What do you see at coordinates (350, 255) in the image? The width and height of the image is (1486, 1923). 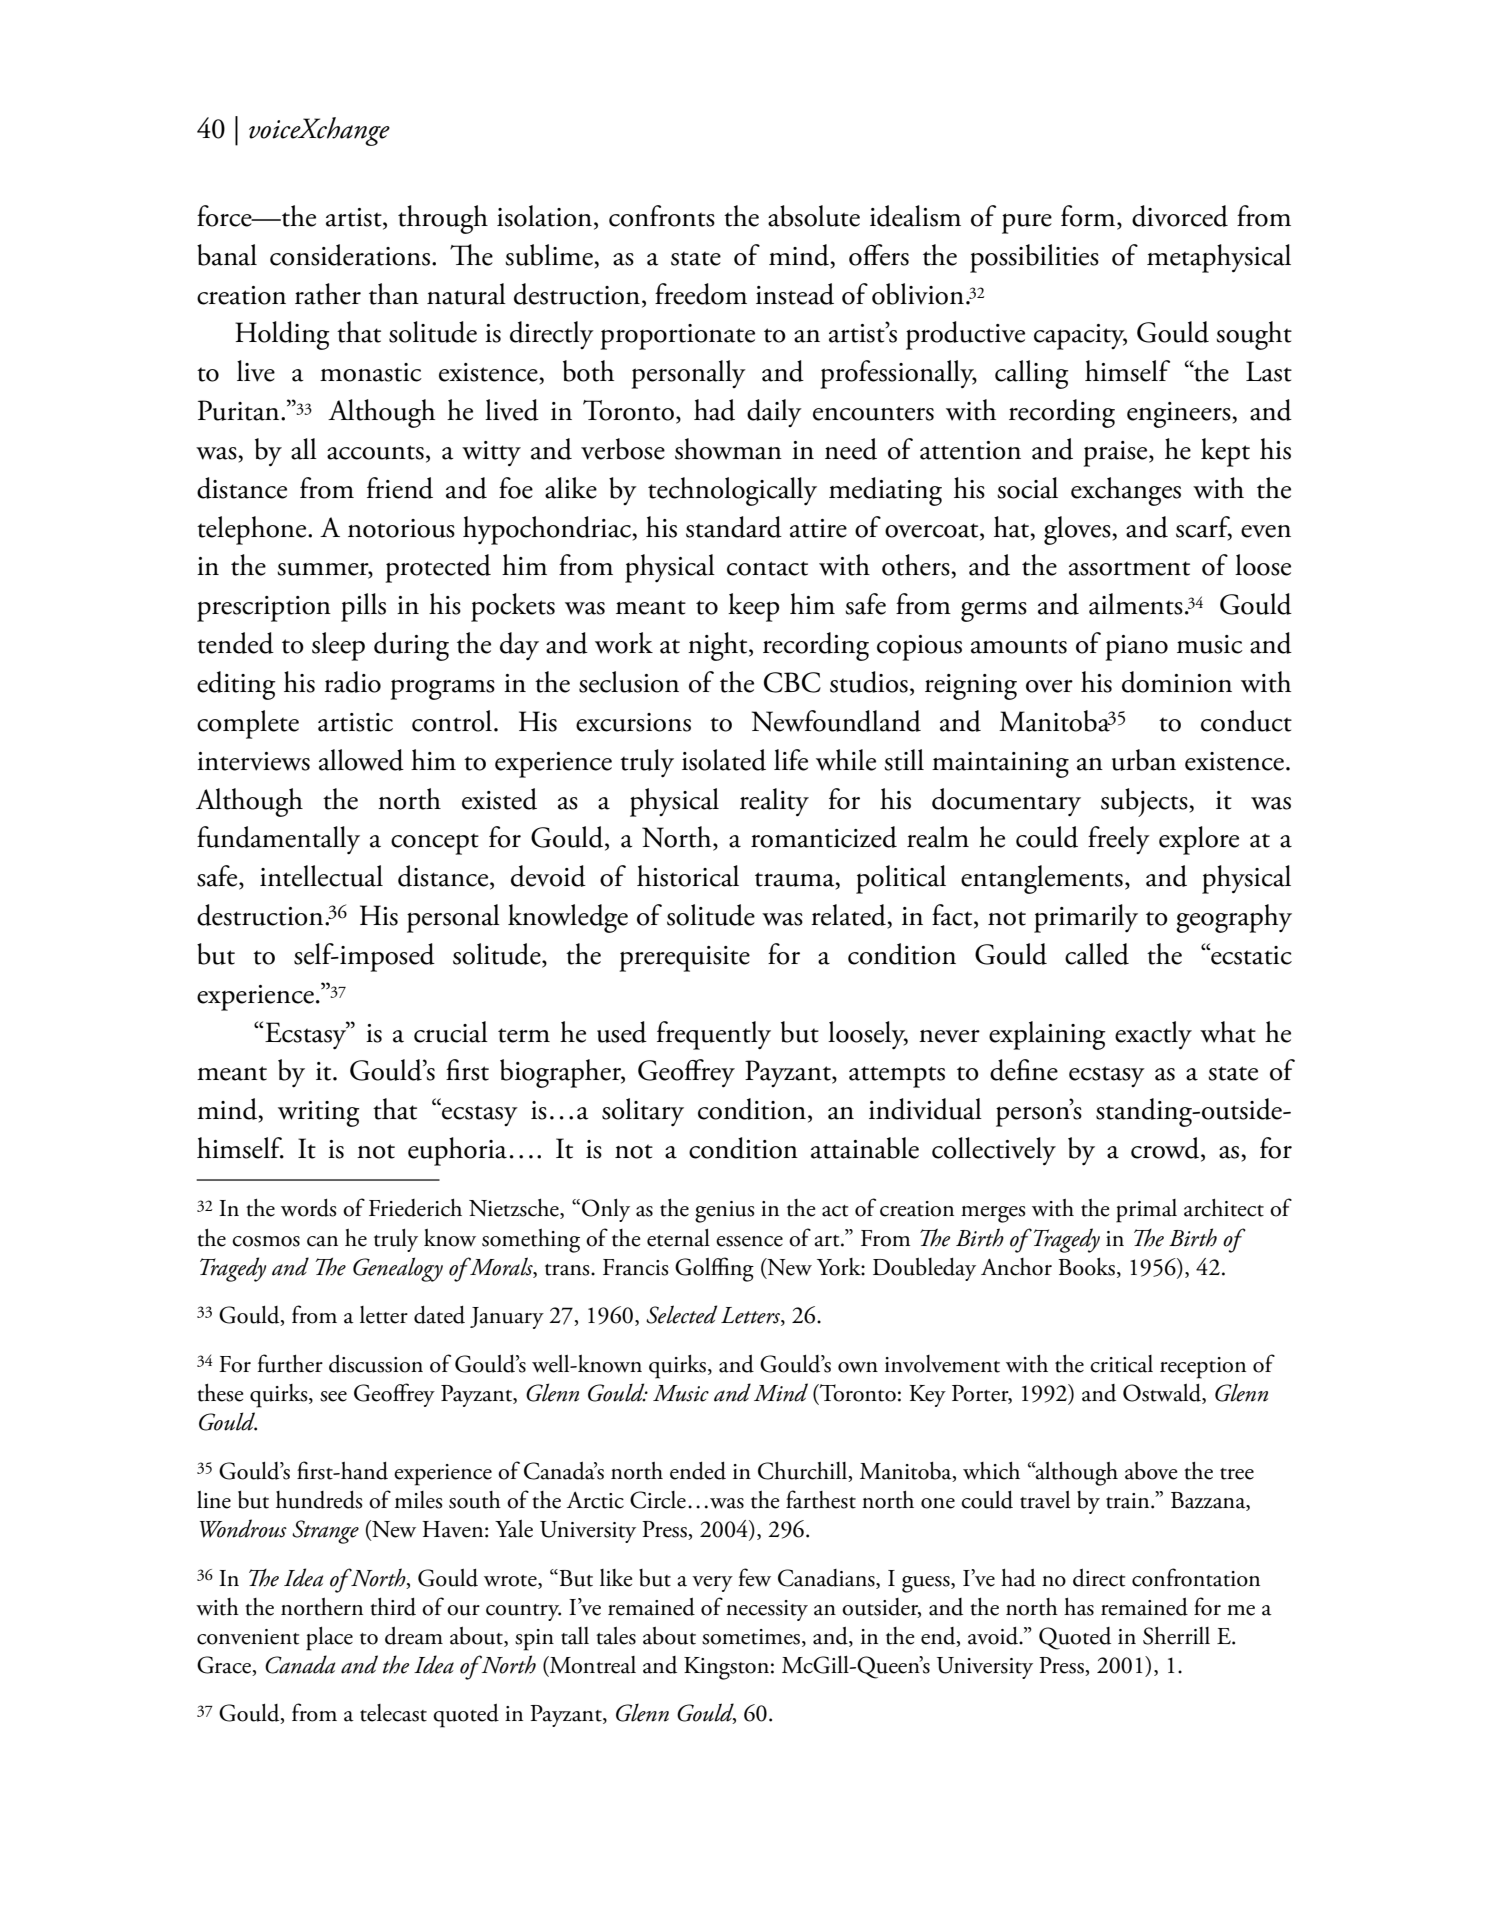 I see `considerations` at bounding box center [350, 255].
